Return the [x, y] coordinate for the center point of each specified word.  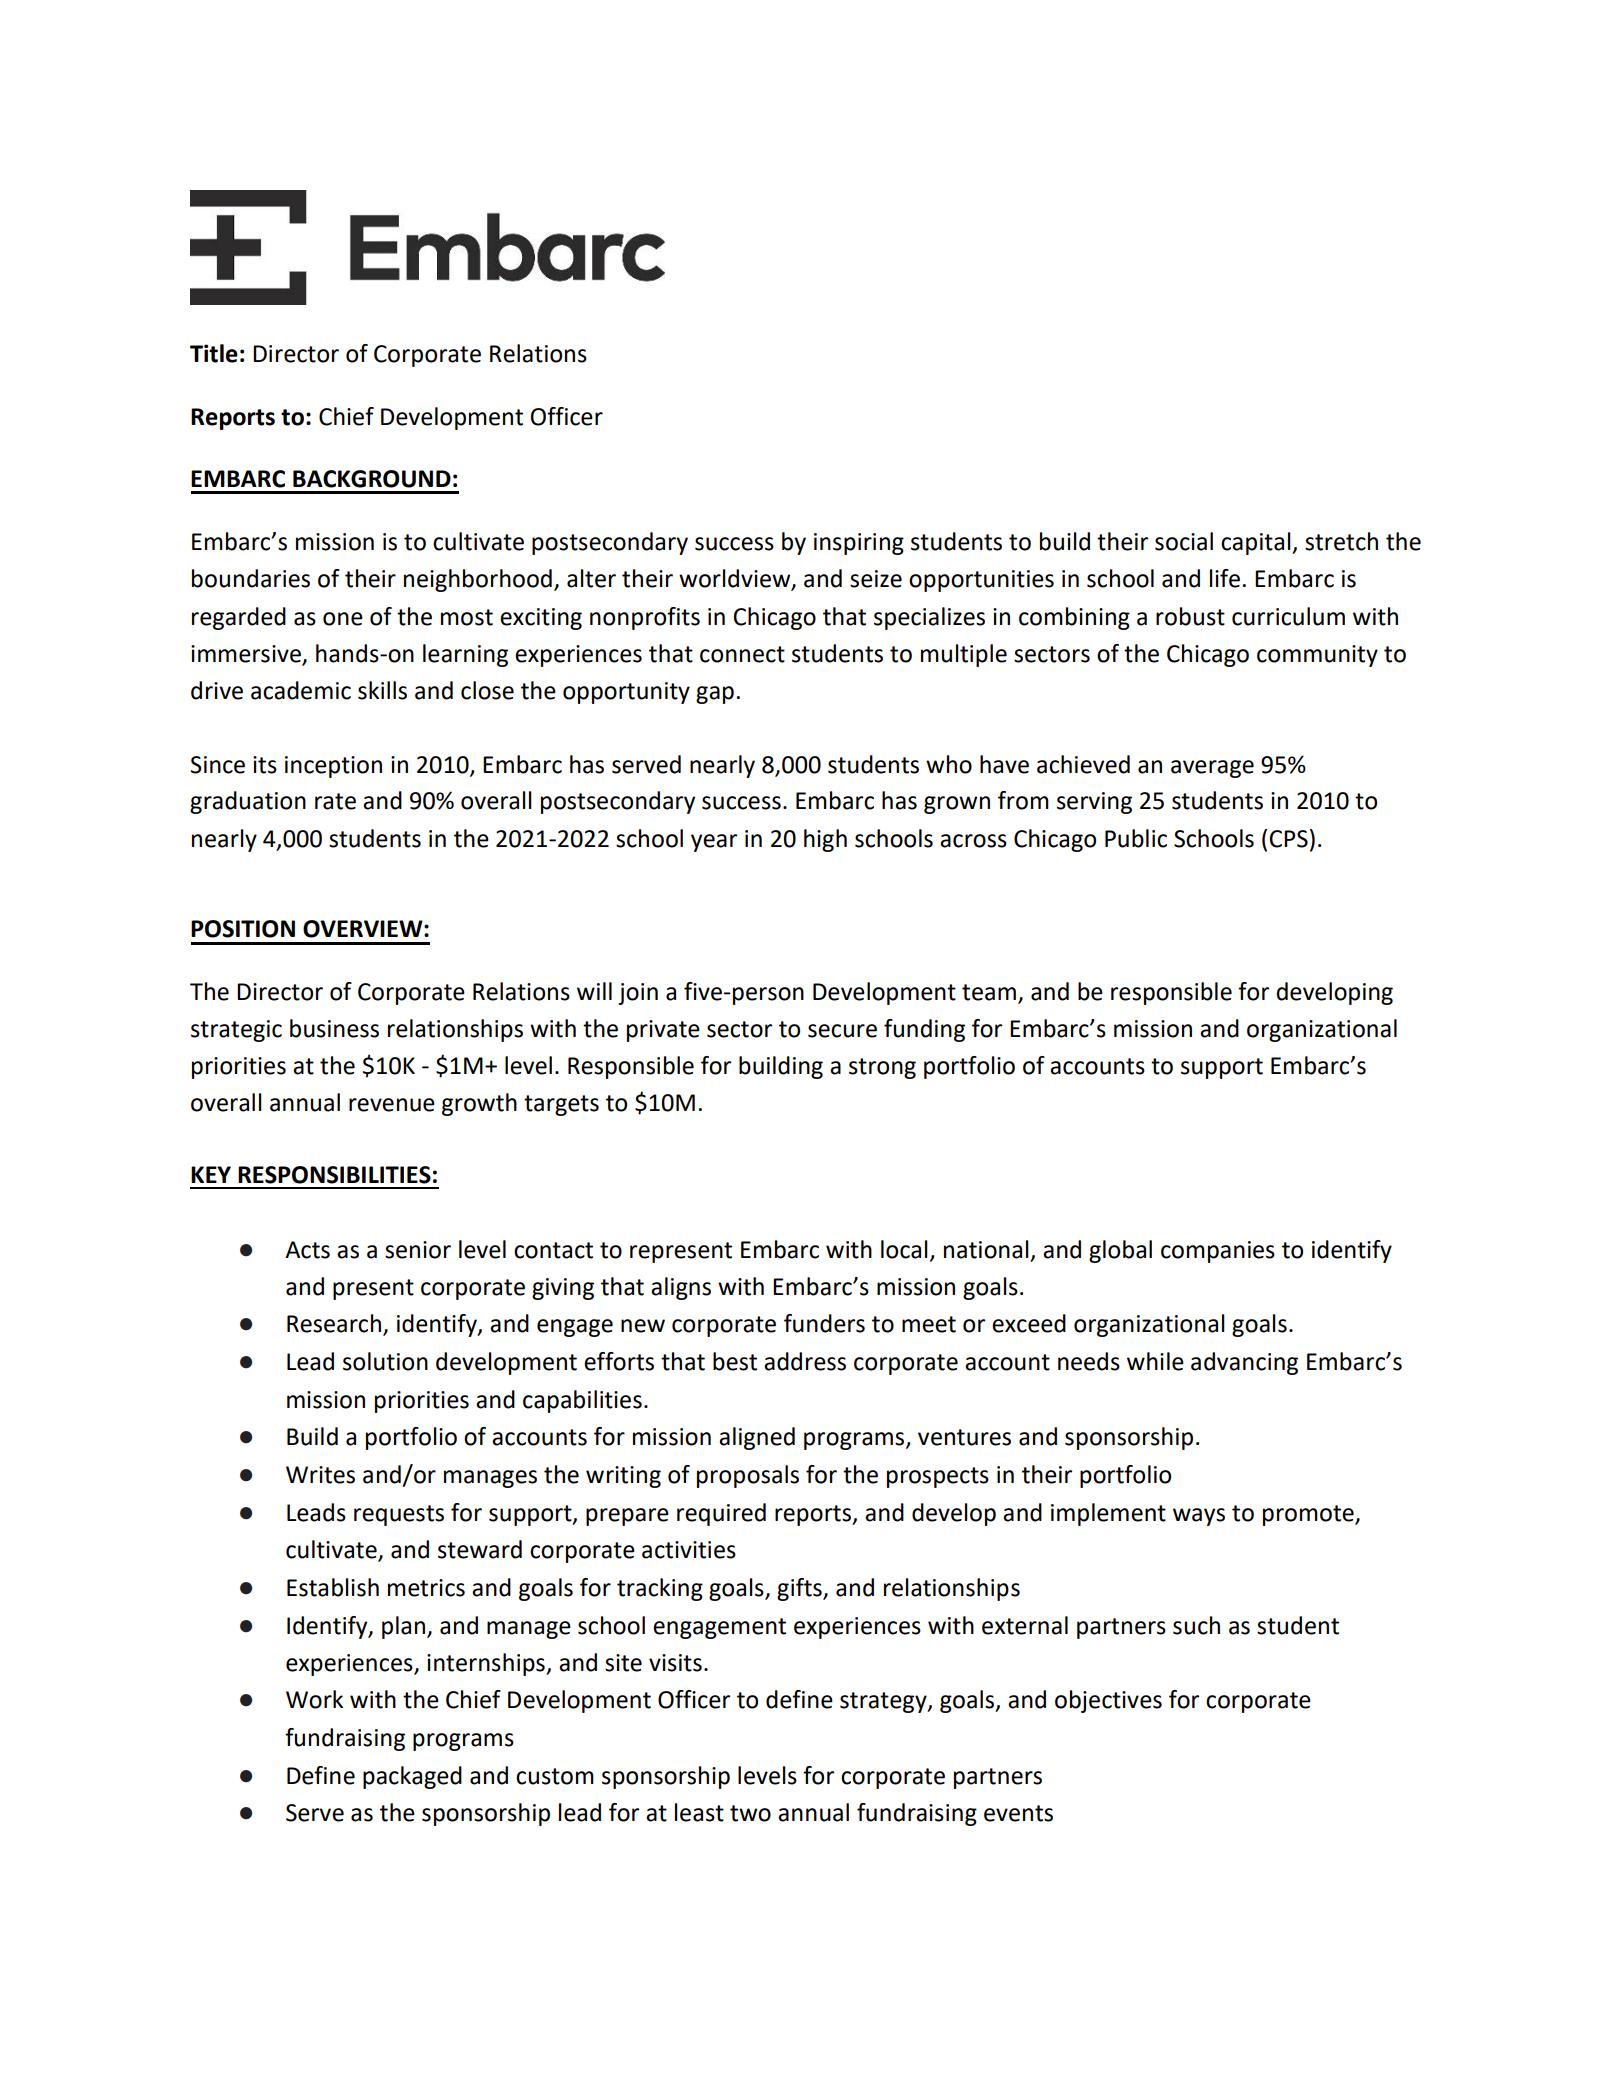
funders [824, 1323]
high [825, 840]
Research [334, 1323]
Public [1136, 838]
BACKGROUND [372, 479]
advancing [1244, 1363]
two [750, 1813]
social [1184, 541]
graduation [248, 802]
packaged [412, 1777]
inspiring [859, 544]
